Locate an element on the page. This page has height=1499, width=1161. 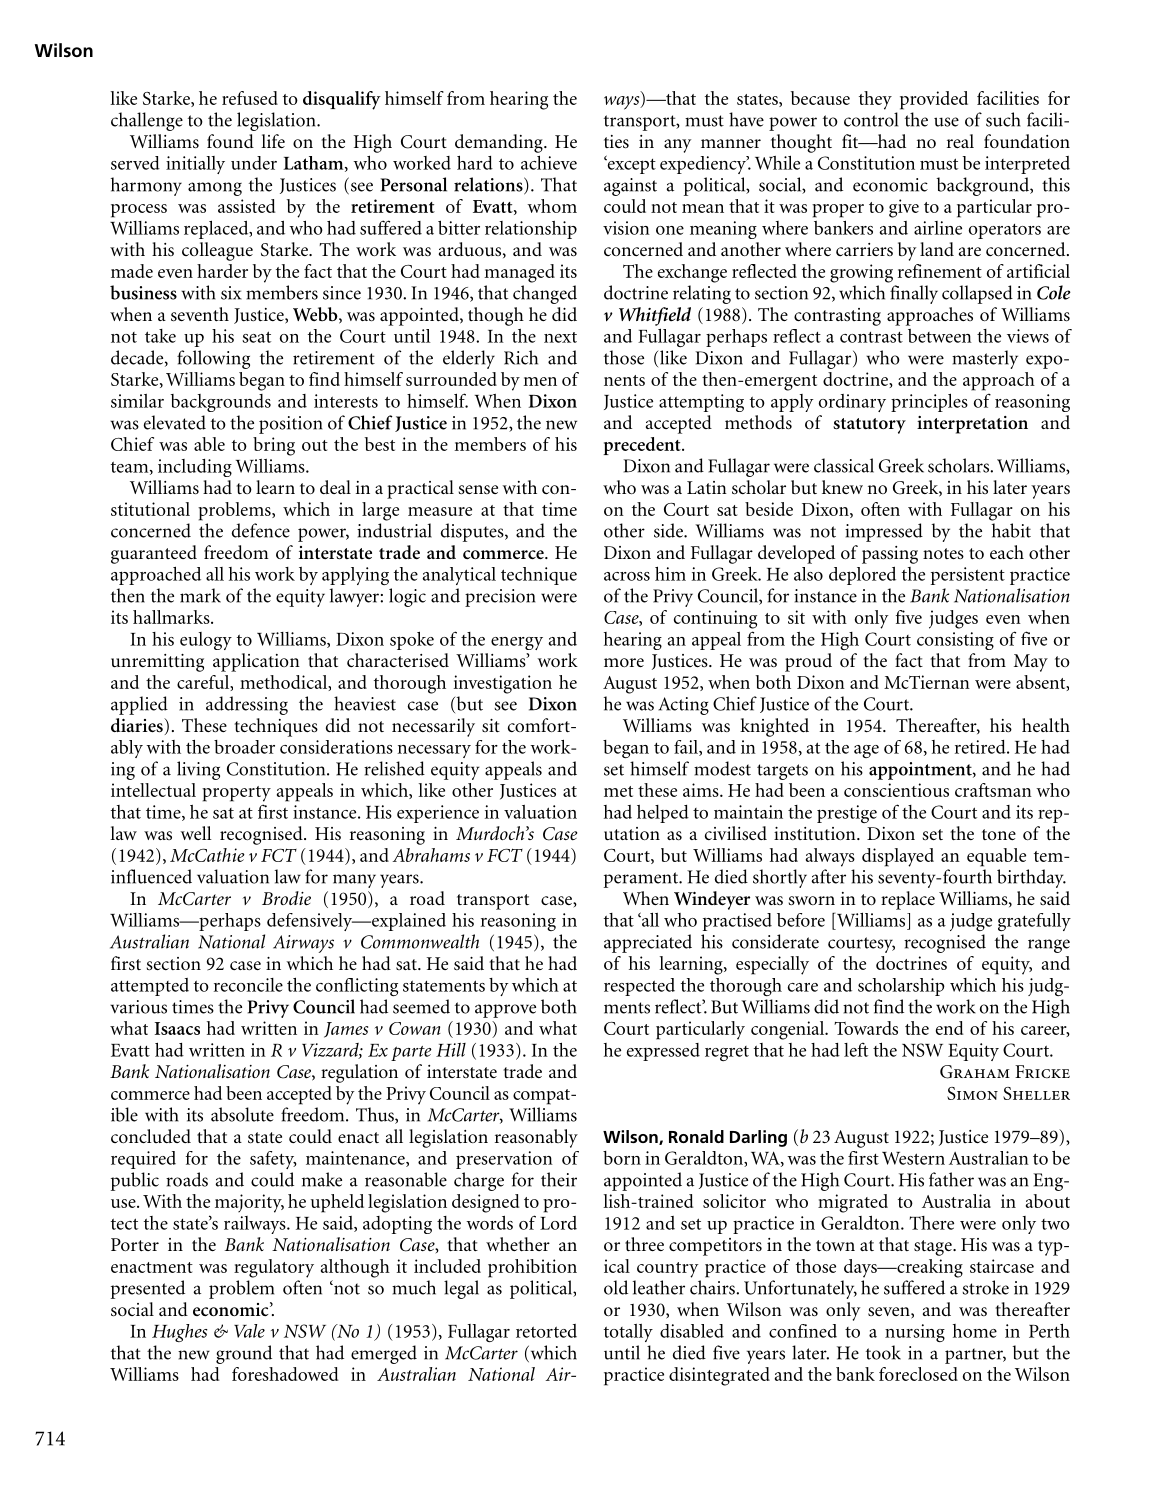
Vale is located at coordinates (249, 1331).
